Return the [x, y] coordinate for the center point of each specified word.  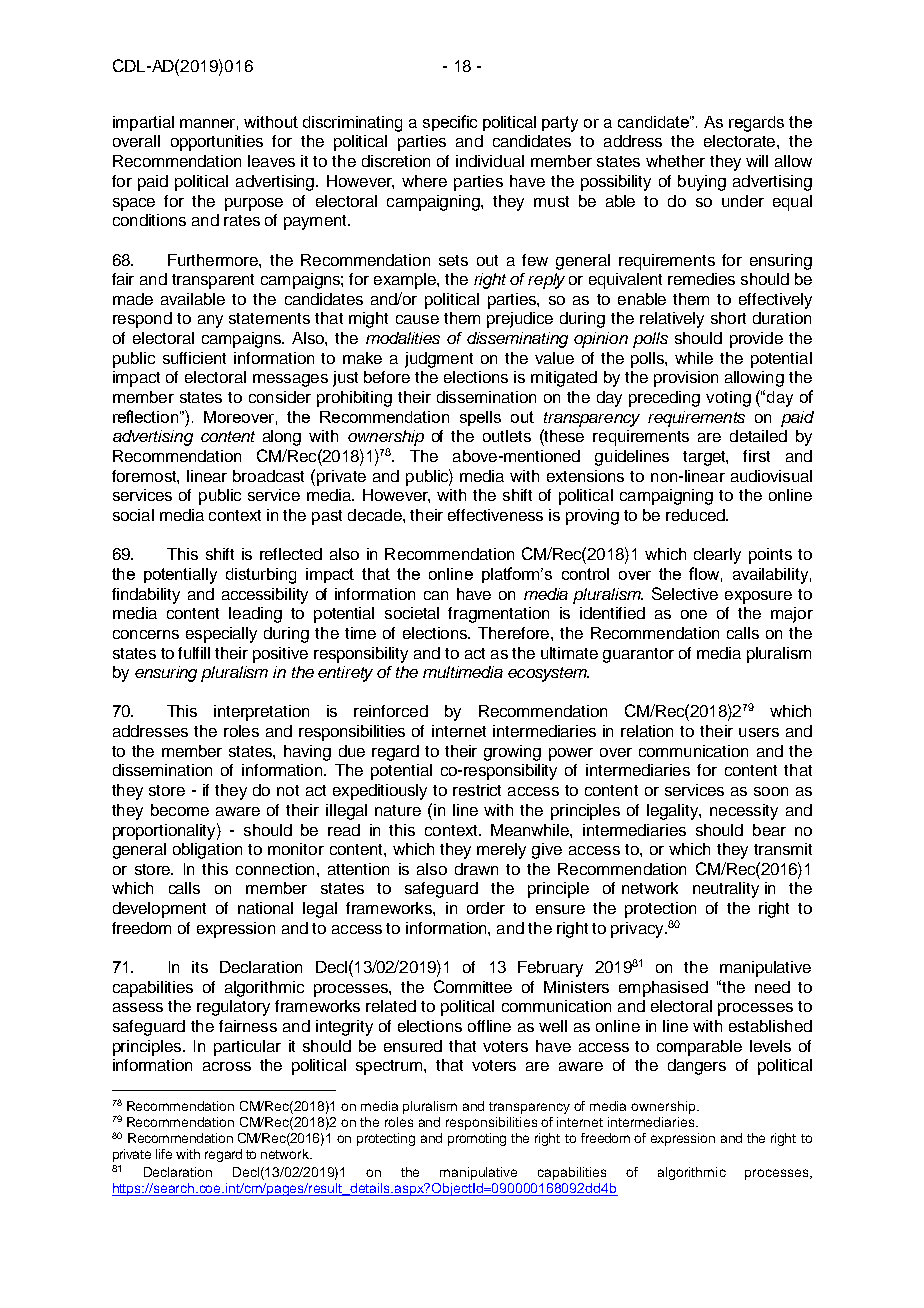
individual [490, 161]
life [164, 1154]
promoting [477, 1139]
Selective [685, 593]
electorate [741, 141]
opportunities [217, 143]
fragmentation [498, 615]
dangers [697, 1067]
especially [221, 635]
